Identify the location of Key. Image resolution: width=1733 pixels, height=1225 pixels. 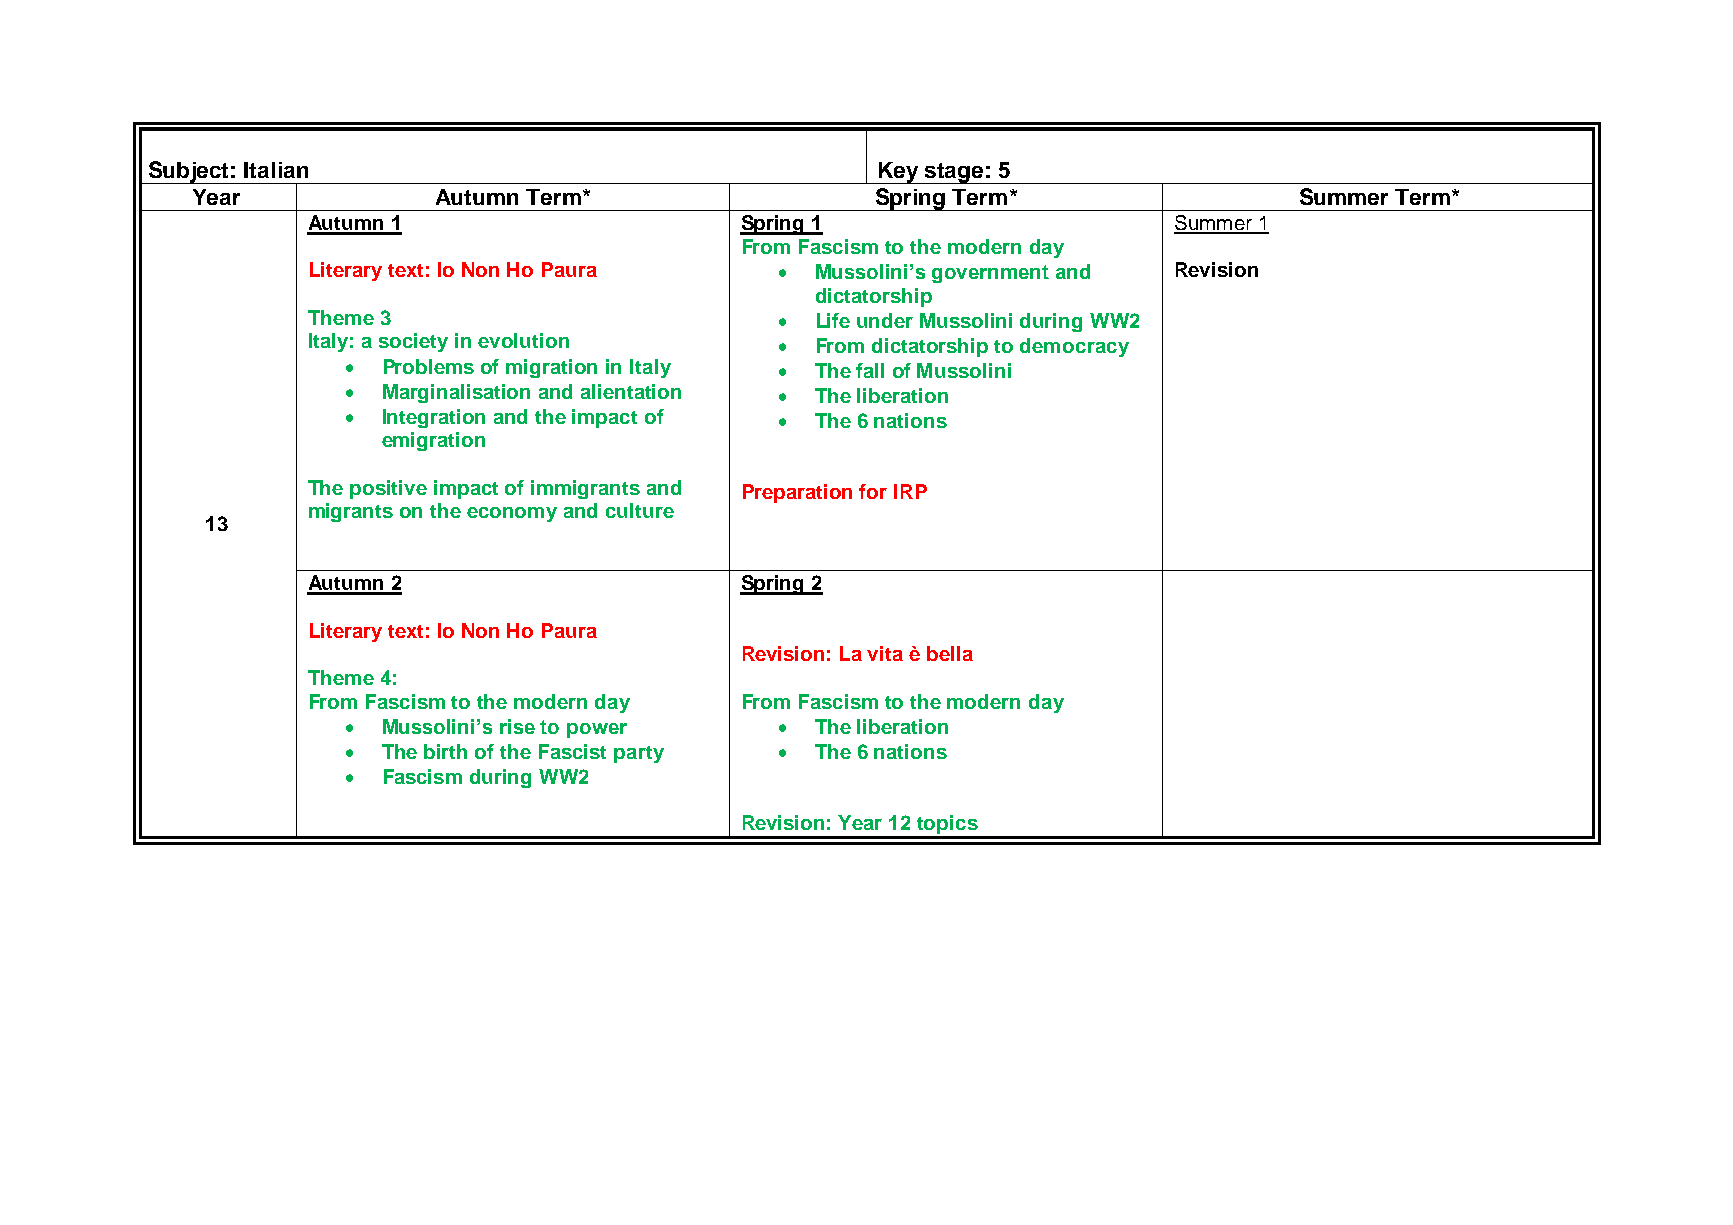
(899, 173).
